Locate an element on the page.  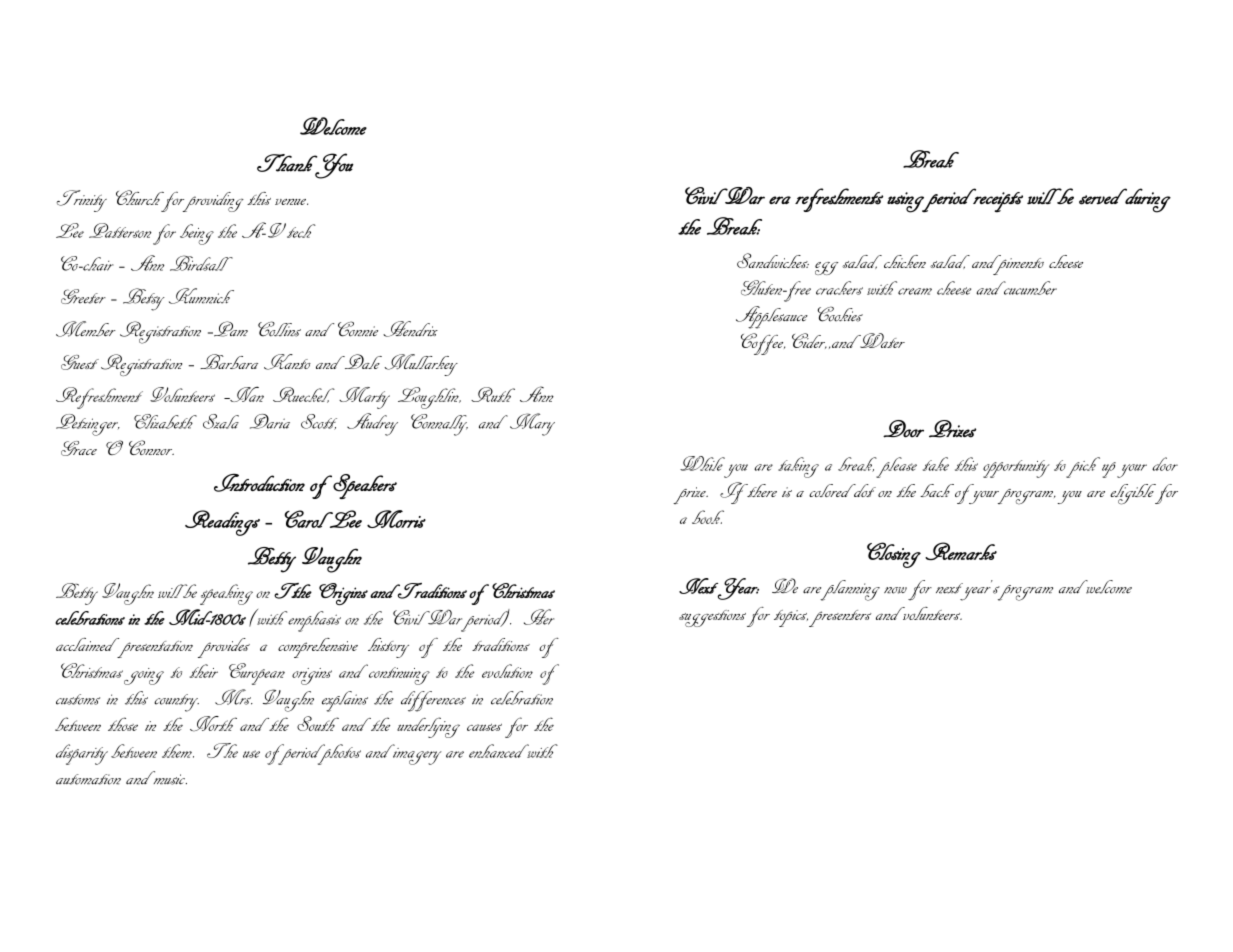
While is located at coordinates (702, 463).
